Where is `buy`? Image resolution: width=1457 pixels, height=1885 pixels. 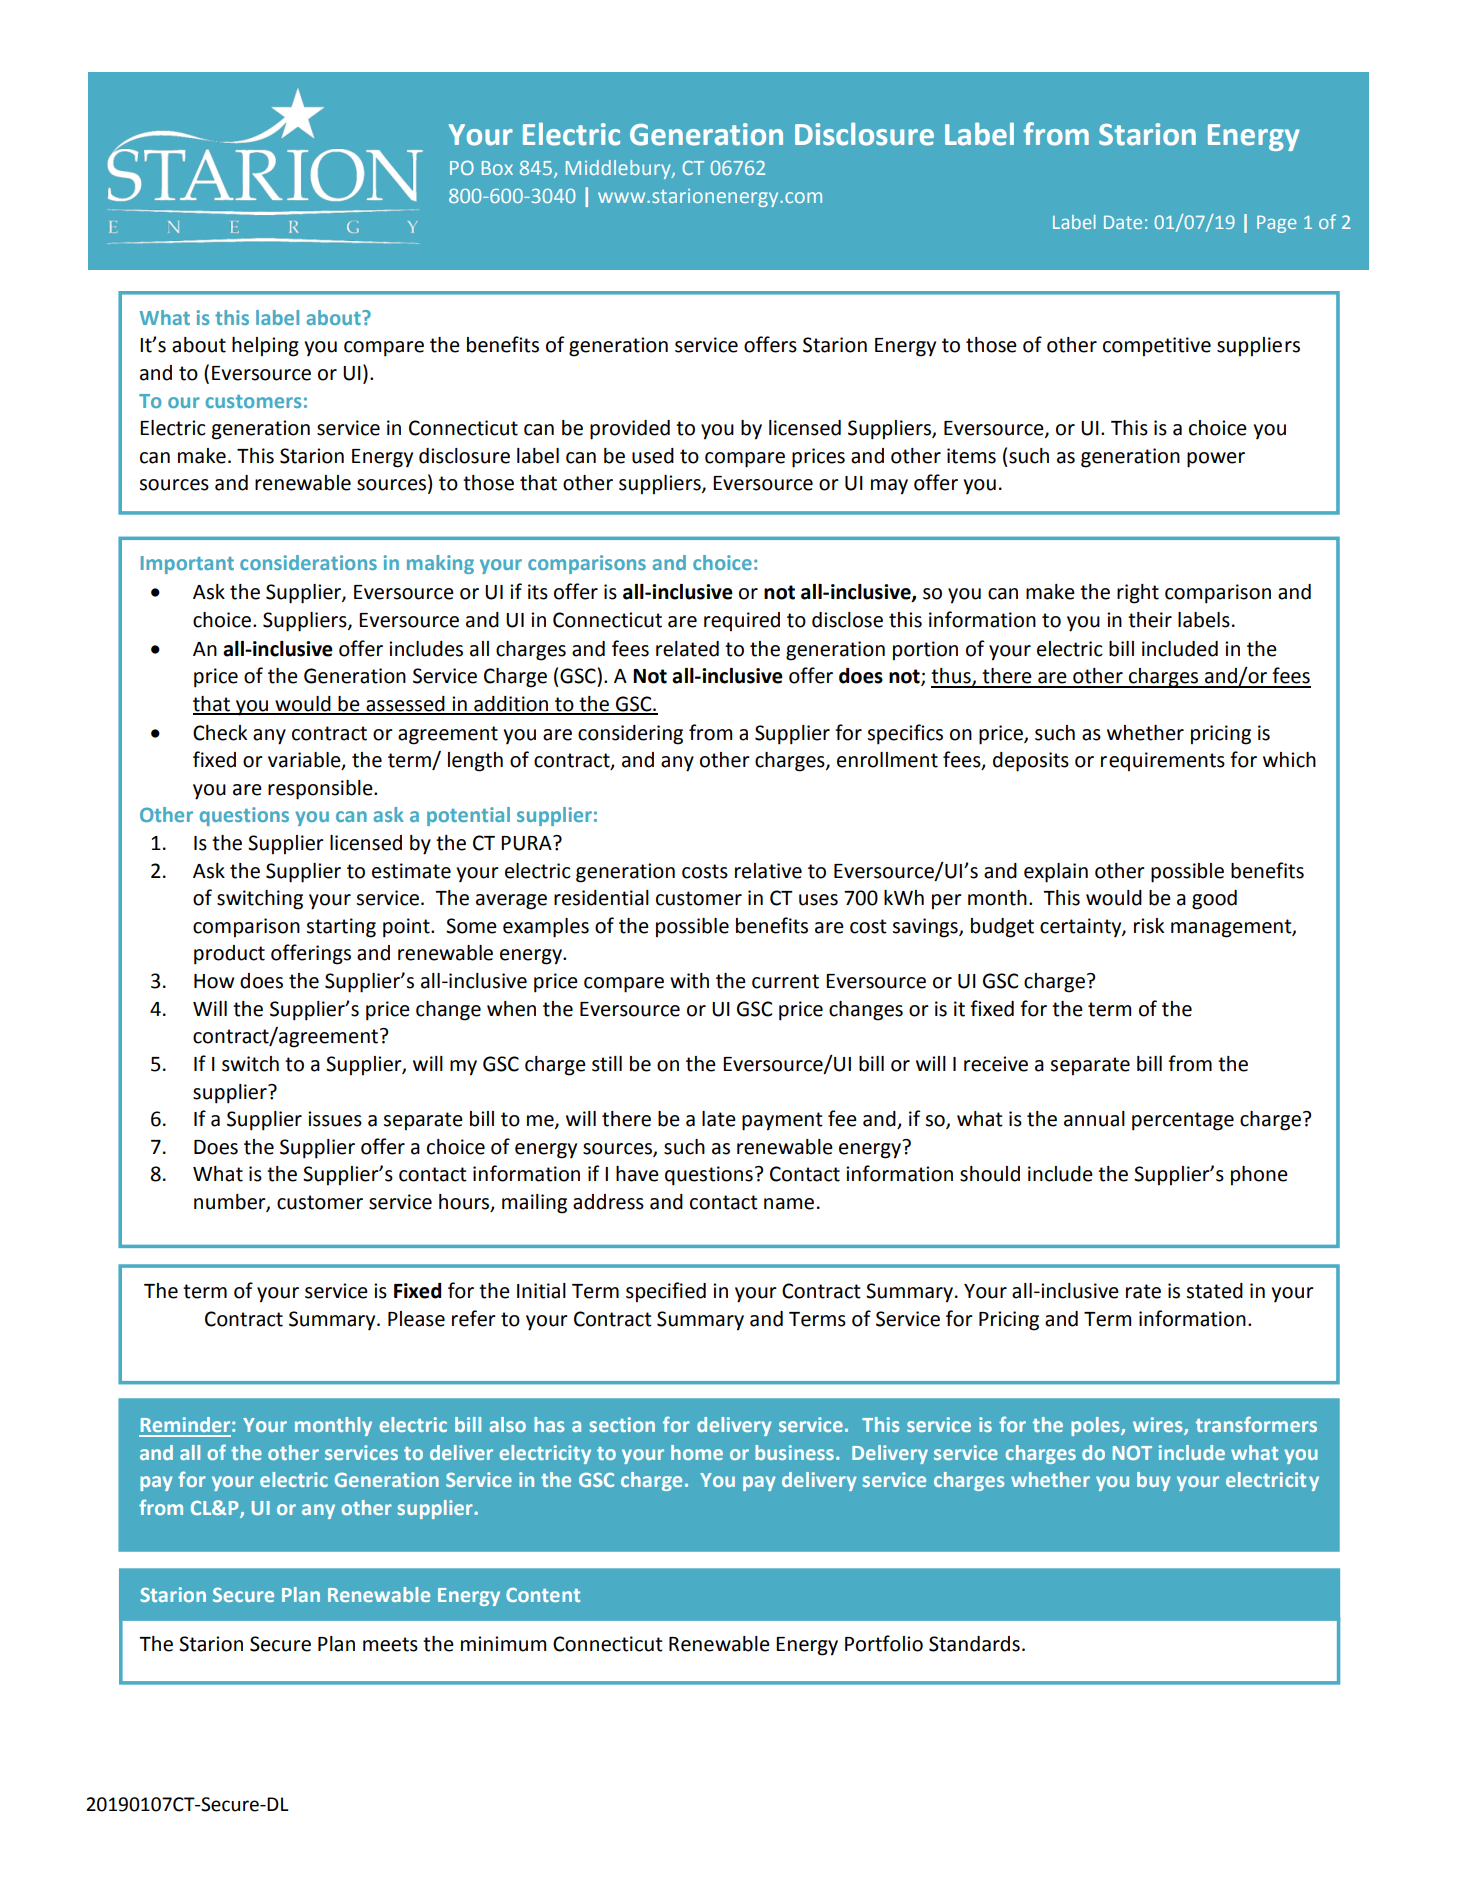
buy is located at coordinates (1154, 1481).
